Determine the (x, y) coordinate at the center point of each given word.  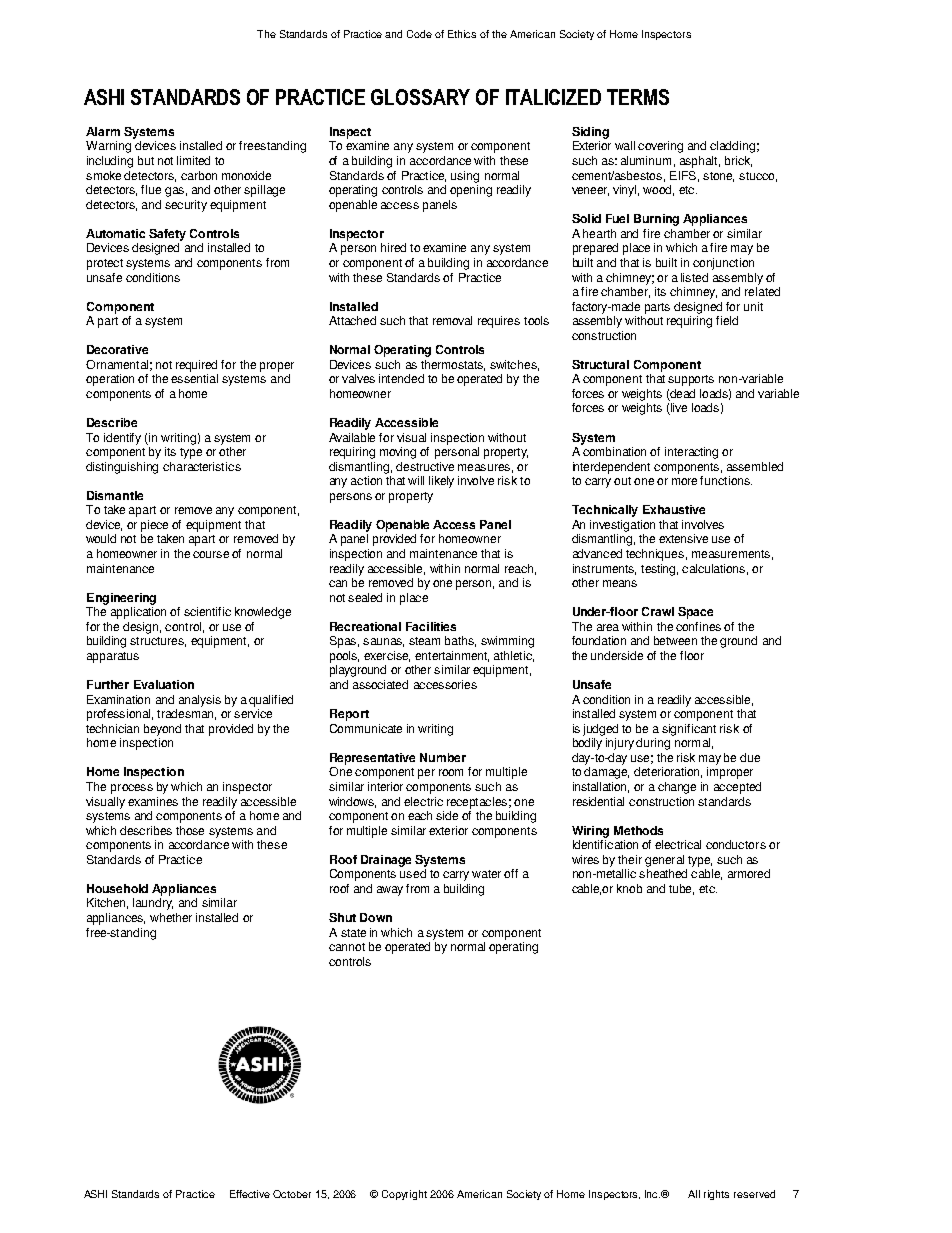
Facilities (431, 626)
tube (681, 889)
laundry (153, 904)
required (196, 366)
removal (452, 320)
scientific (207, 611)
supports (691, 380)
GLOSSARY (420, 97)
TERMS (638, 97)
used (413, 873)
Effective (250, 1194)
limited (193, 160)
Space (695, 613)
